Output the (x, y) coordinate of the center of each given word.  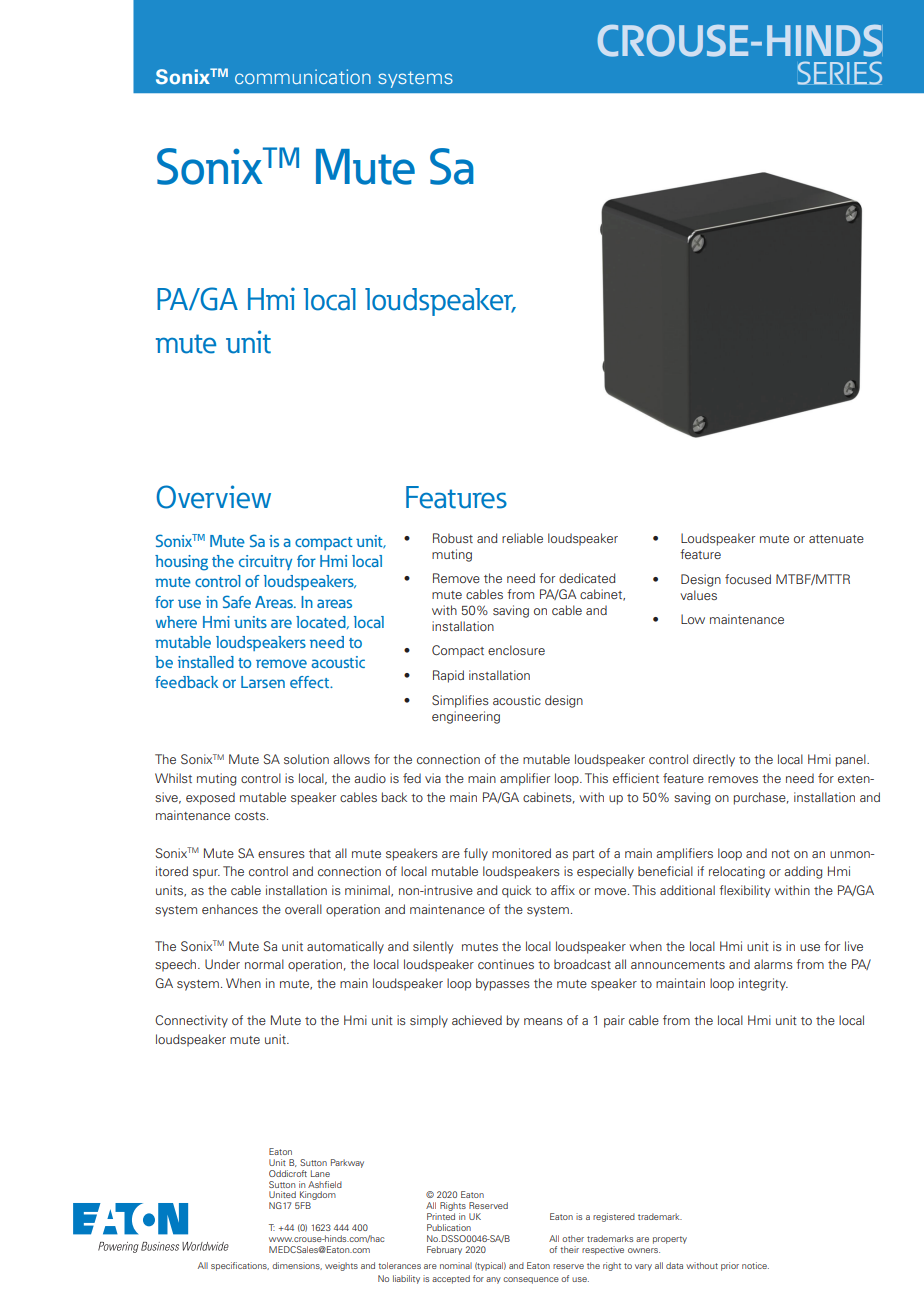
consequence (531, 1280)
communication (303, 76)
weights (341, 1266)
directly (714, 760)
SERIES (839, 73)
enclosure (516, 650)
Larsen (263, 682)
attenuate (836, 539)
